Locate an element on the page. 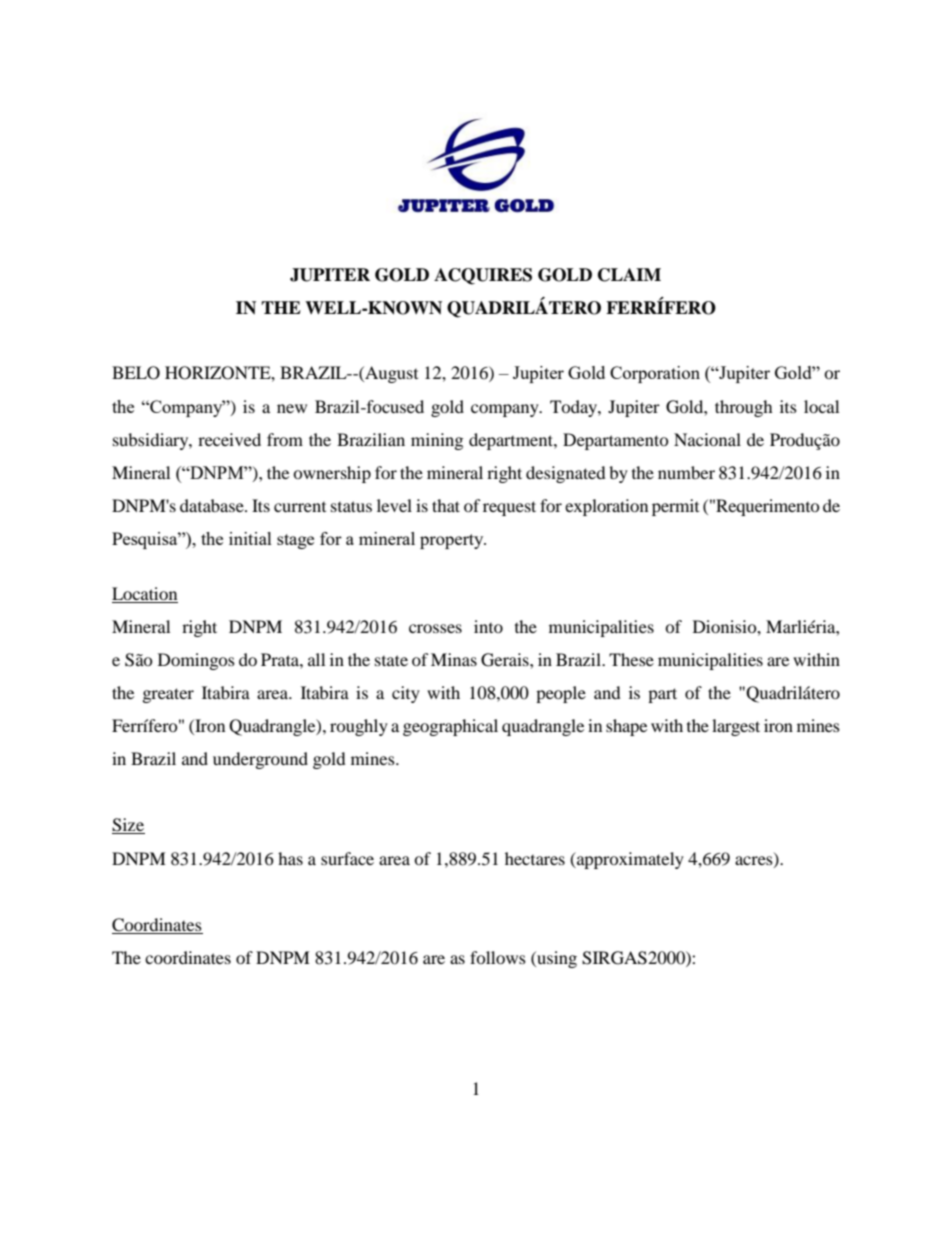 This document has height=1233, width=952. greater is located at coordinates (168, 695).
